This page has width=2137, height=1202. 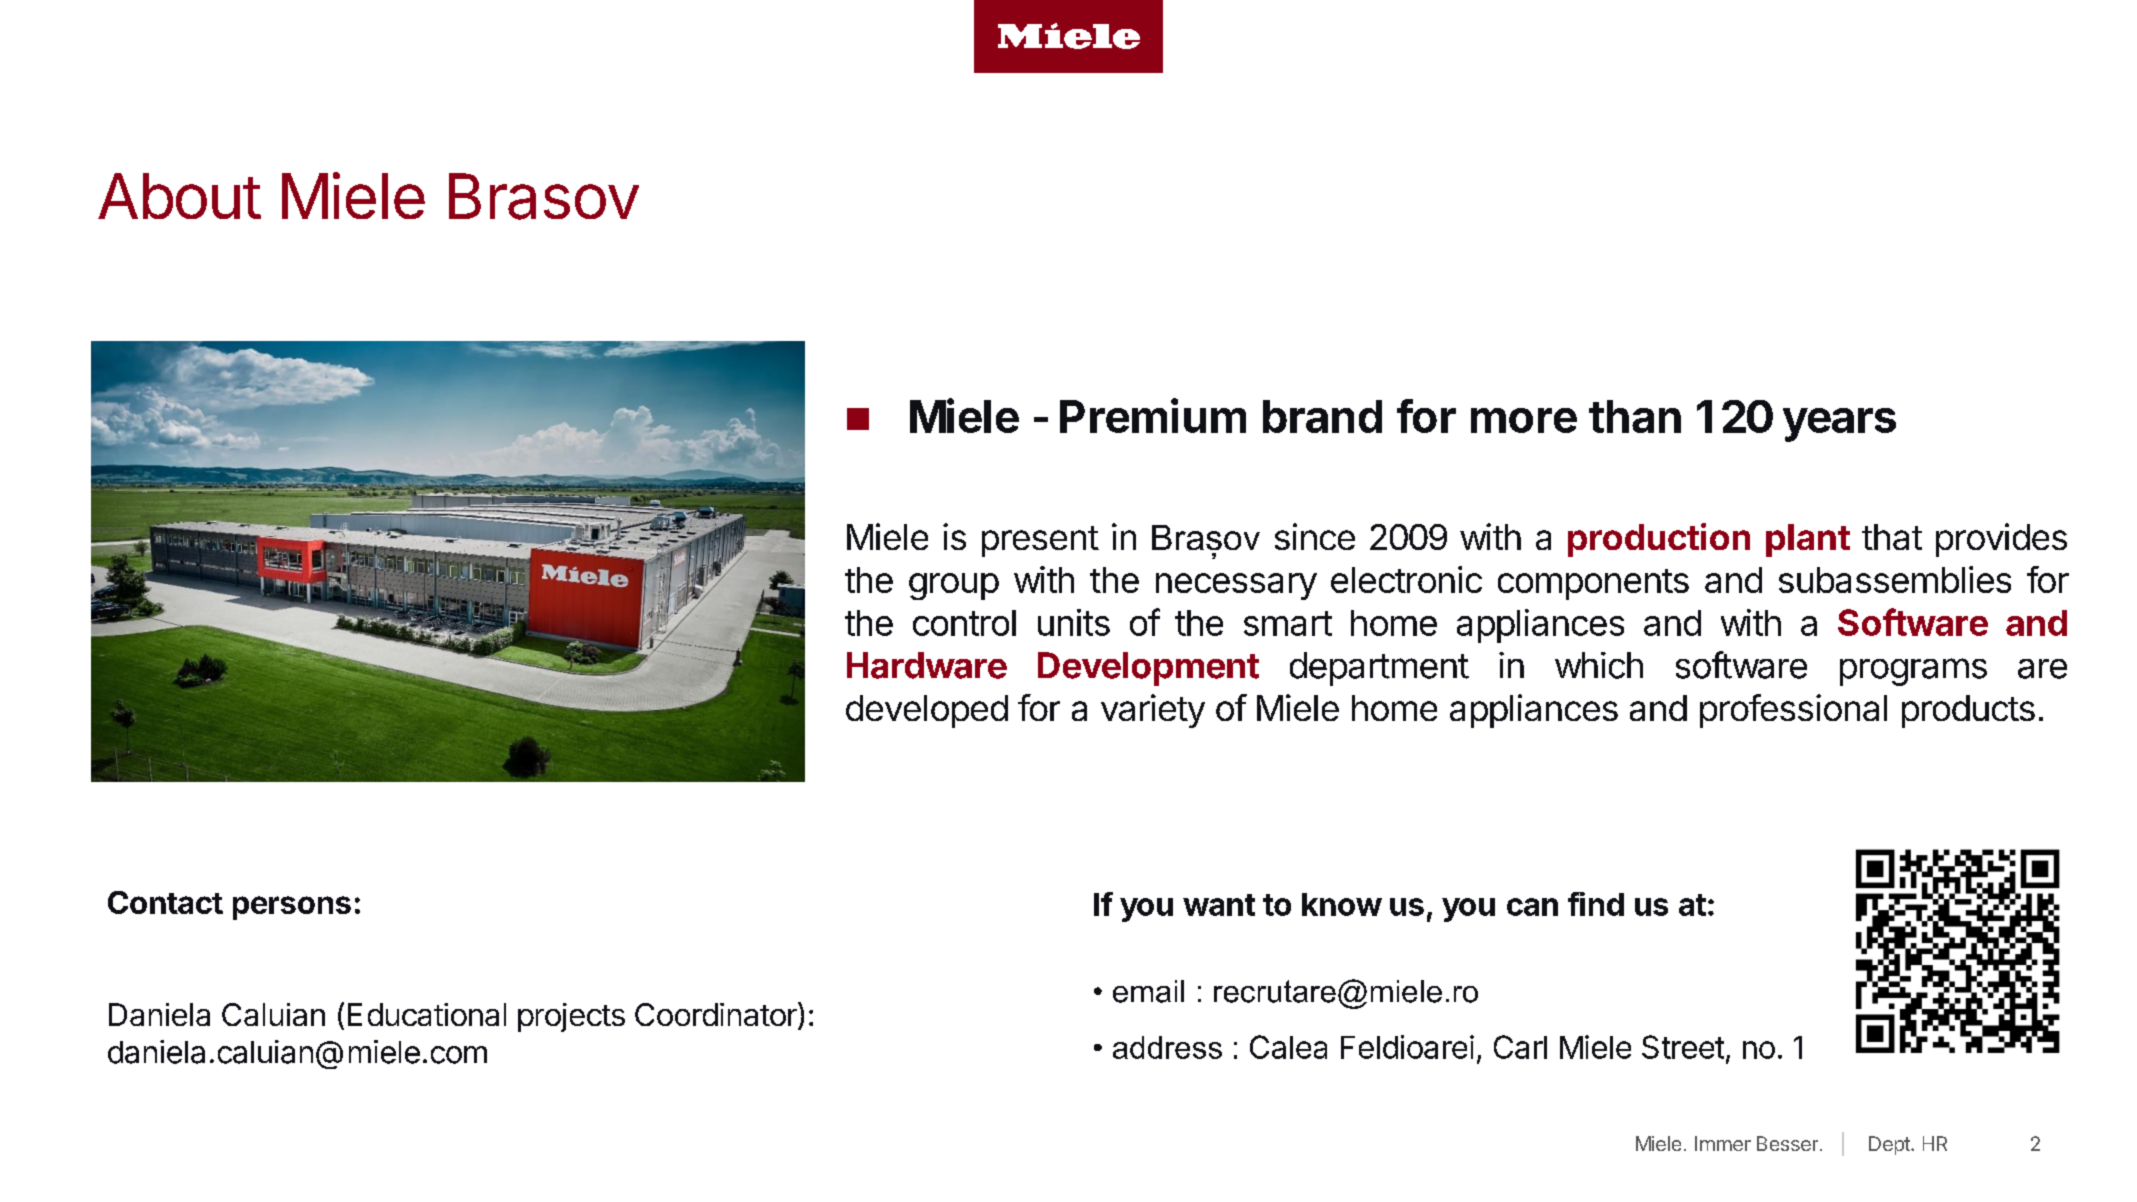 What do you see at coordinates (1167, 1047) in the page?
I see `address` at bounding box center [1167, 1047].
